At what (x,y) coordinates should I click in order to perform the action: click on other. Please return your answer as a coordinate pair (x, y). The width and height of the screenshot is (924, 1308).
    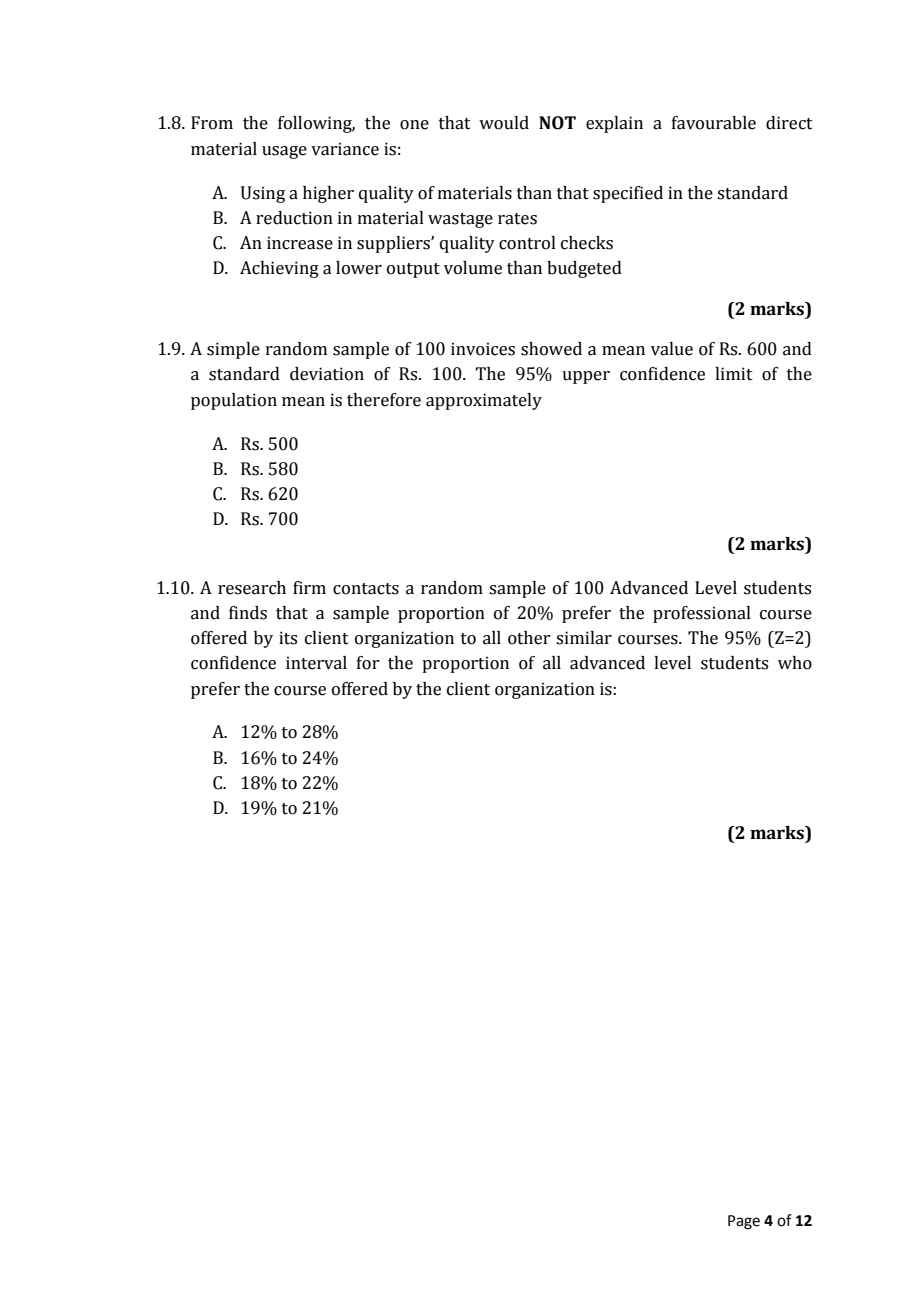
    Looking at the image, I should click on (529, 638).
